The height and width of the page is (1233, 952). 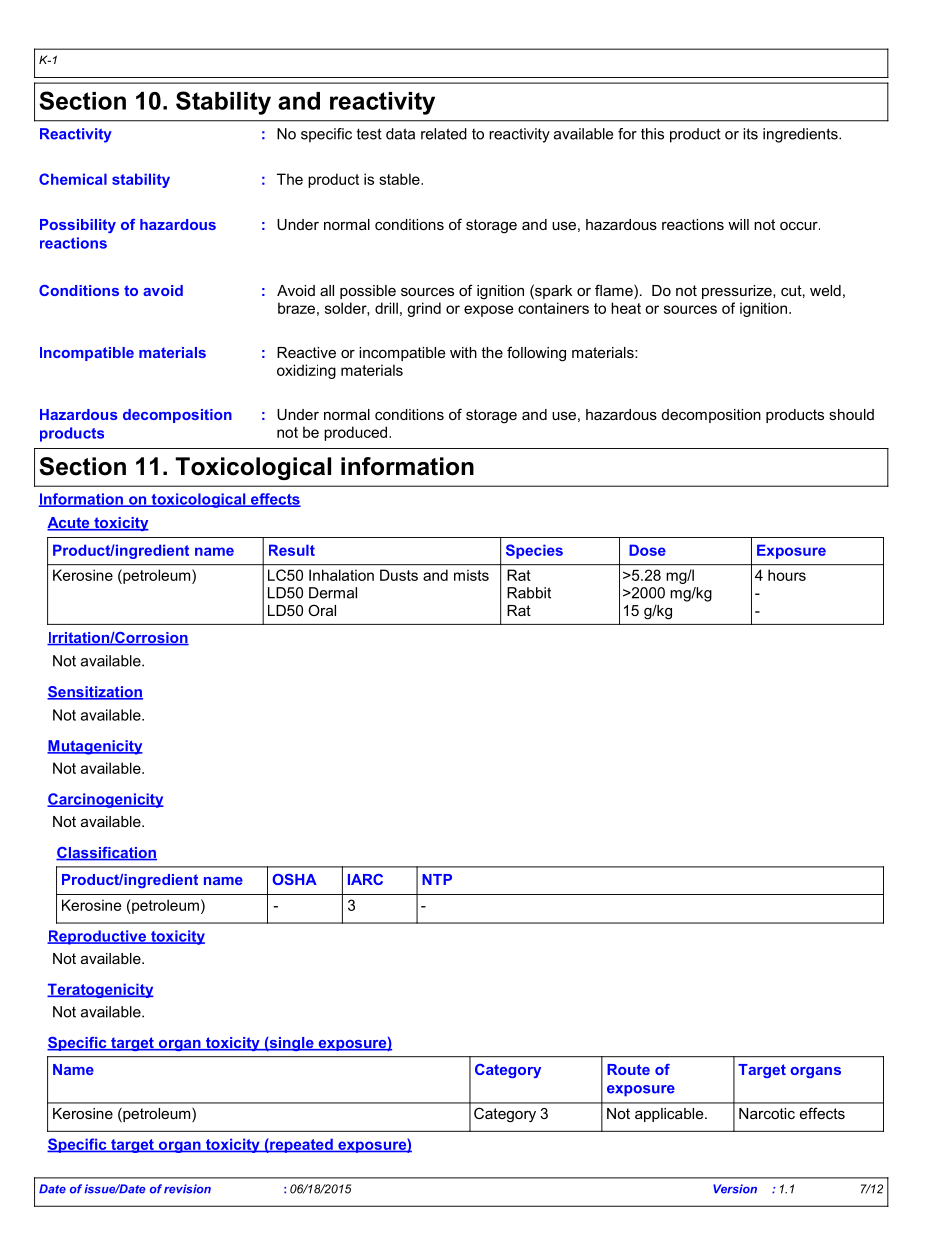 I want to click on related, so click(x=444, y=134).
